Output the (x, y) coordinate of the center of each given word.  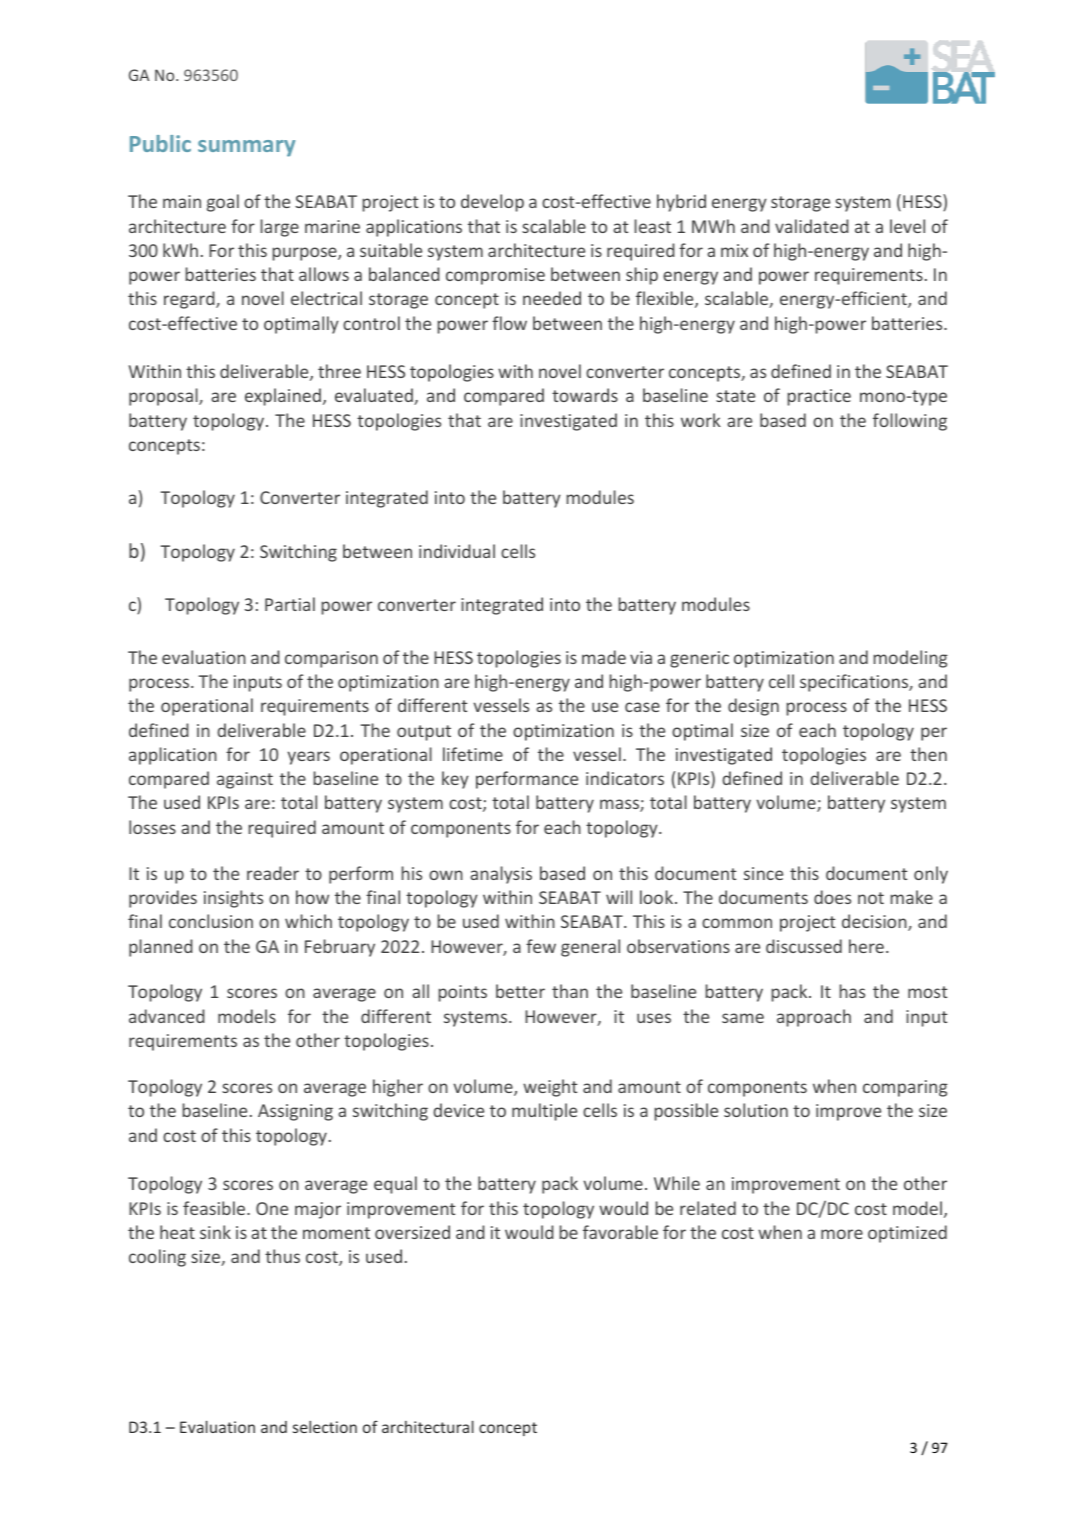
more (842, 1234)
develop (492, 203)
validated (812, 226)
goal (223, 203)
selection (325, 1427)
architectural (428, 1426)
